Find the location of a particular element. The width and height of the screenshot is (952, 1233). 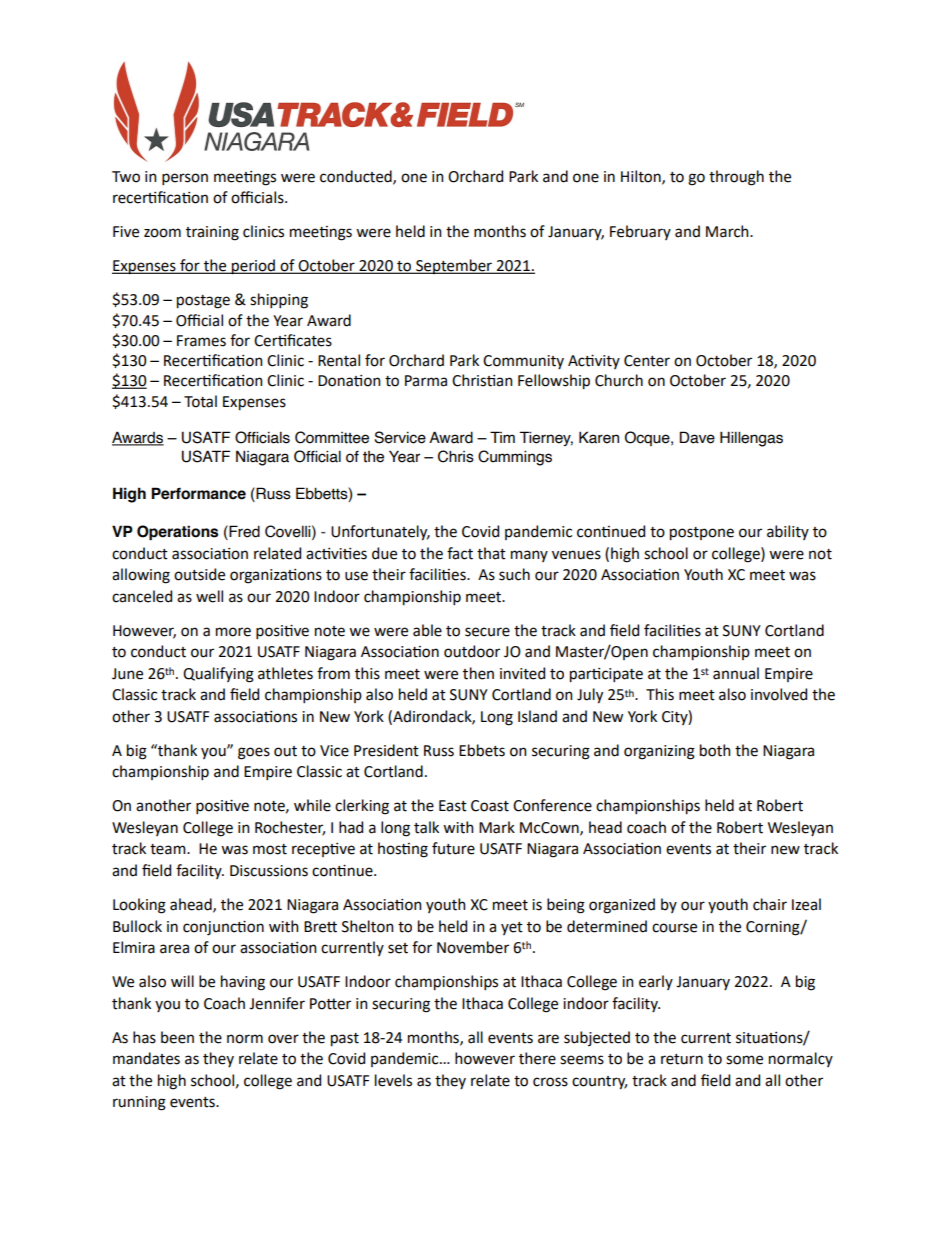

outdoor is located at coordinates (472, 651).
